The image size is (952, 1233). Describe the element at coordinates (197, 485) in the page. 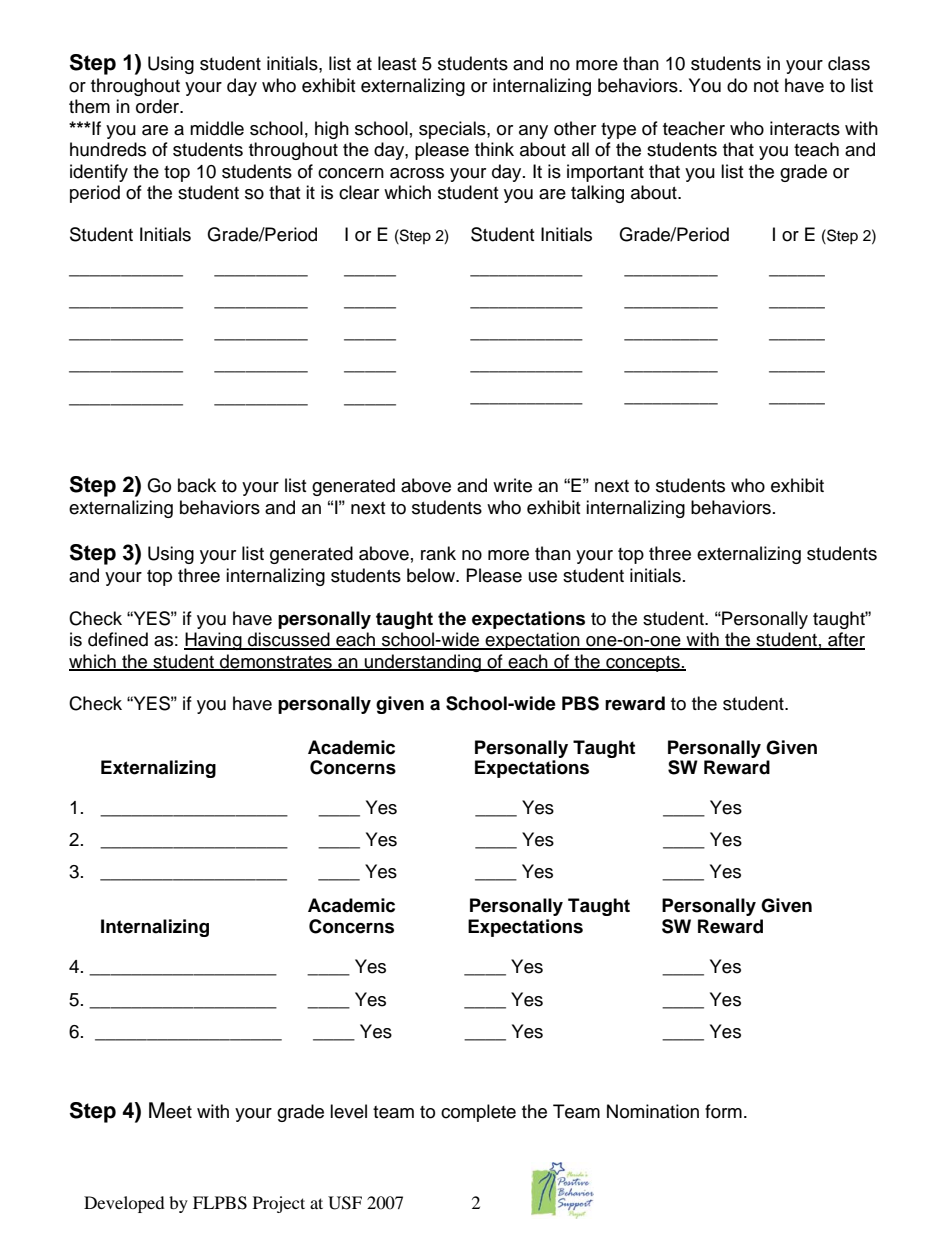

I see `back` at that location.
